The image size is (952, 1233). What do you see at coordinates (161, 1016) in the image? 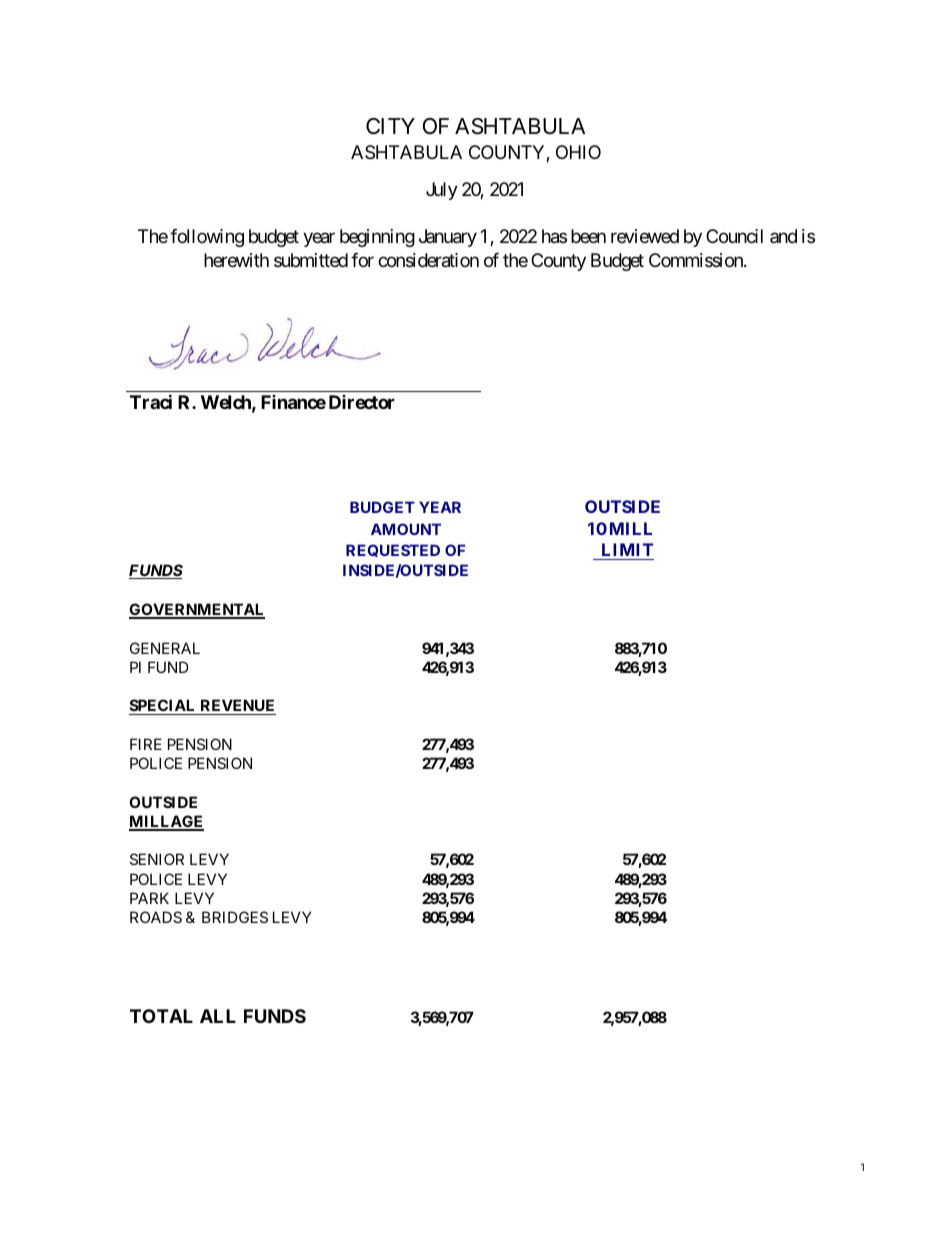
I see `TOTAL` at bounding box center [161, 1016].
